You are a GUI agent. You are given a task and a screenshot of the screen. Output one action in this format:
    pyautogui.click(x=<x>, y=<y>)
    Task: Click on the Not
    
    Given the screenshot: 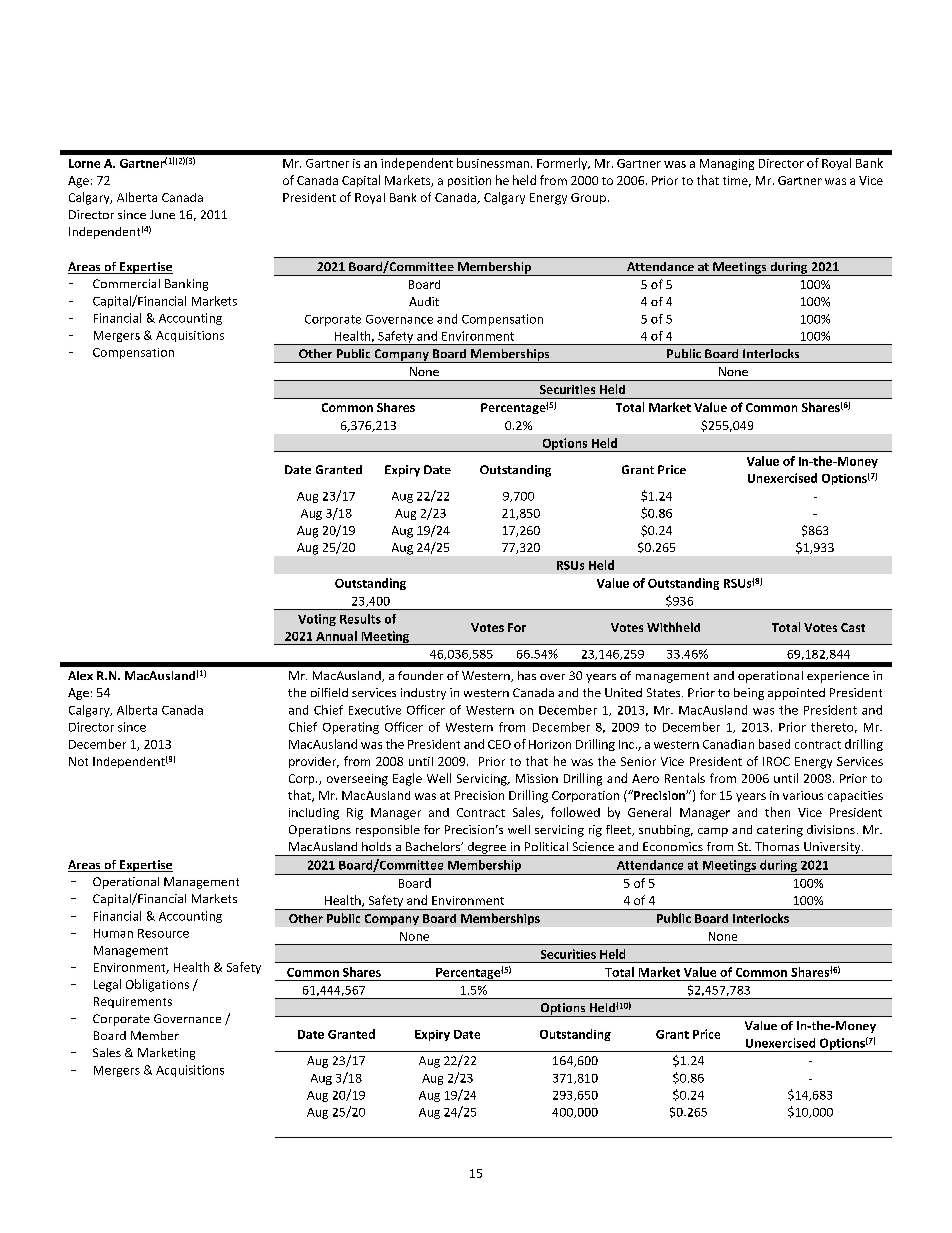 What is the action you would take?
    pyautogui.click(x=78, y=761)
